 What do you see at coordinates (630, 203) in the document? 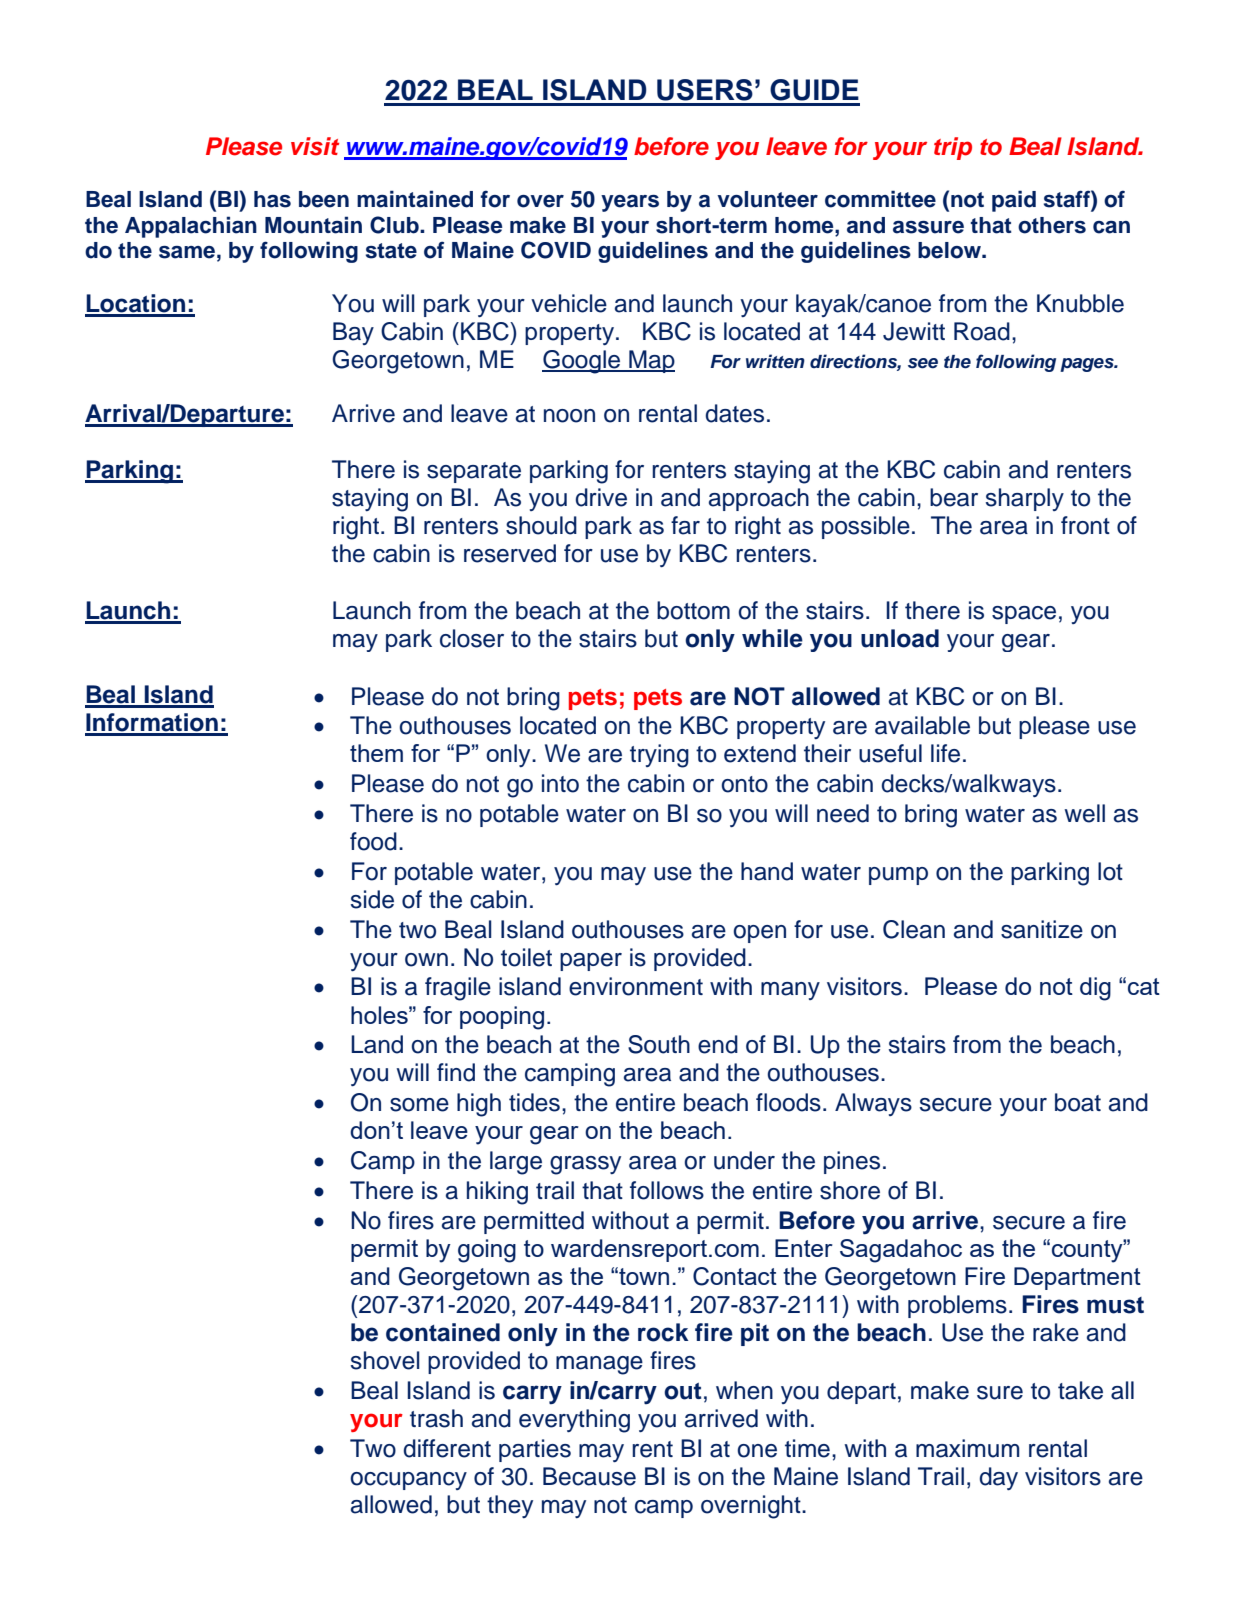
I see `years` at bounding box center [630, 203].
